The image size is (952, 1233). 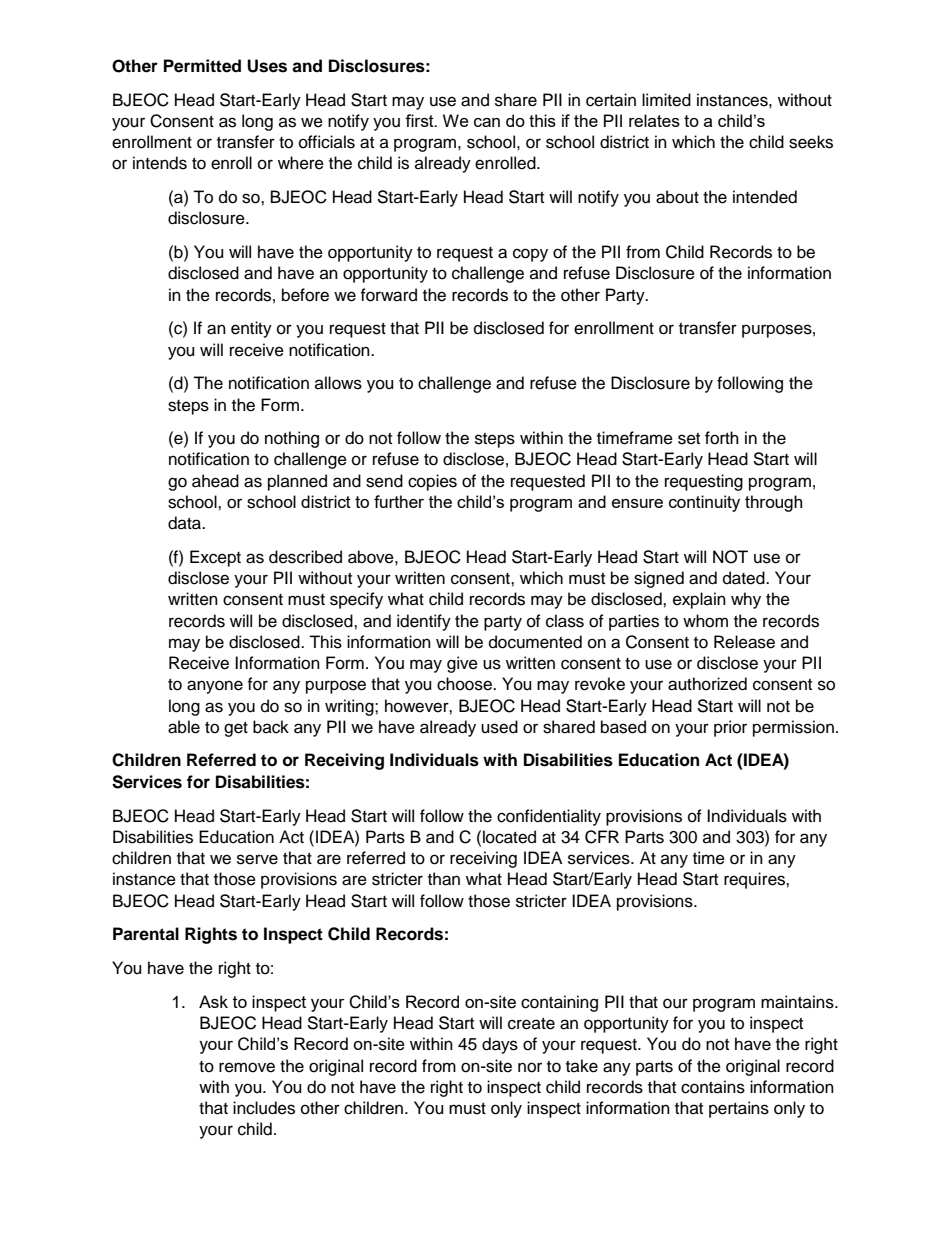 What do you see at coordinates (202, 66) in the screenshot?
I see `Permitted` at bounding box center [202, 66].
